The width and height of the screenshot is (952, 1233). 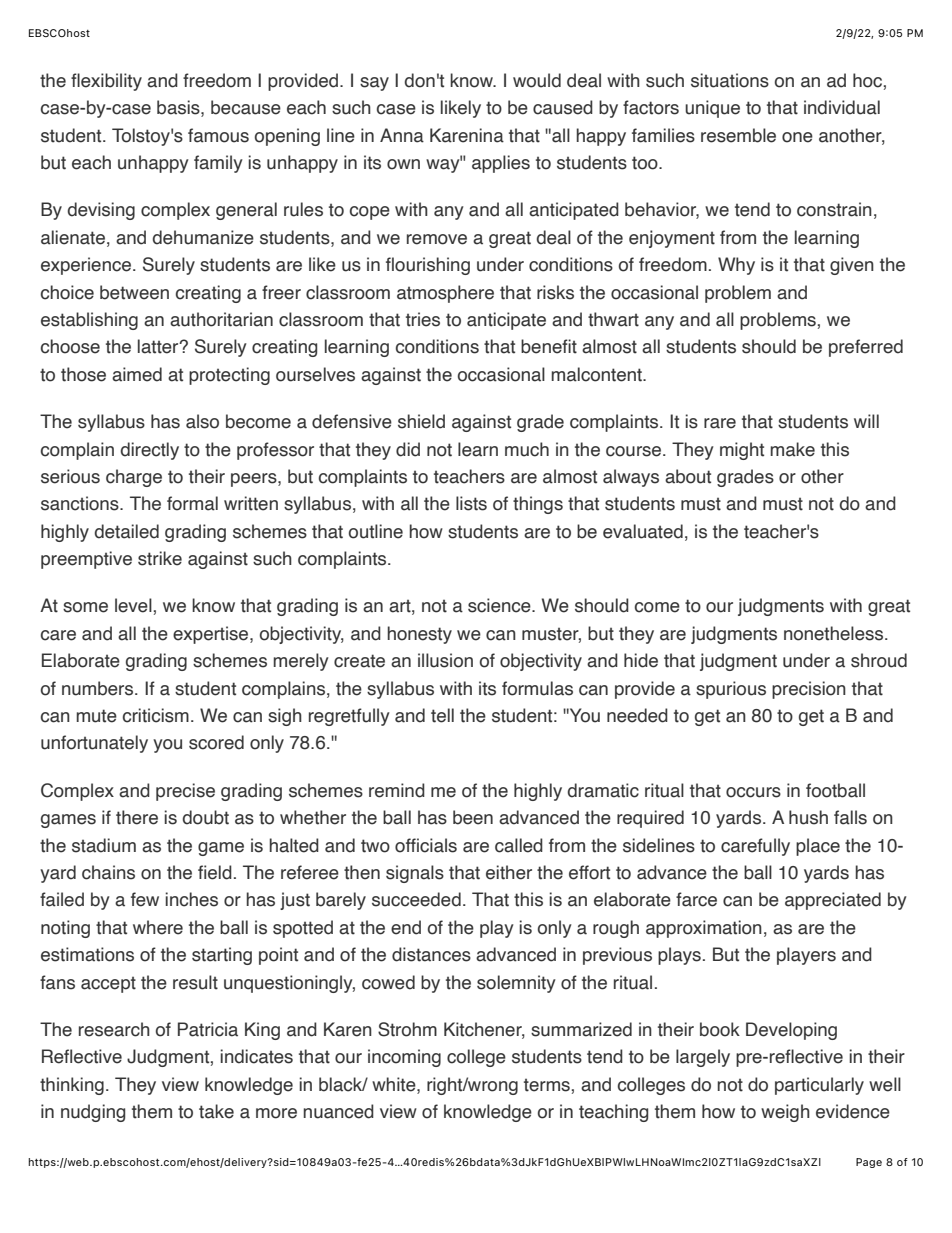 I want to click on science, so click(x=500, y=605).
